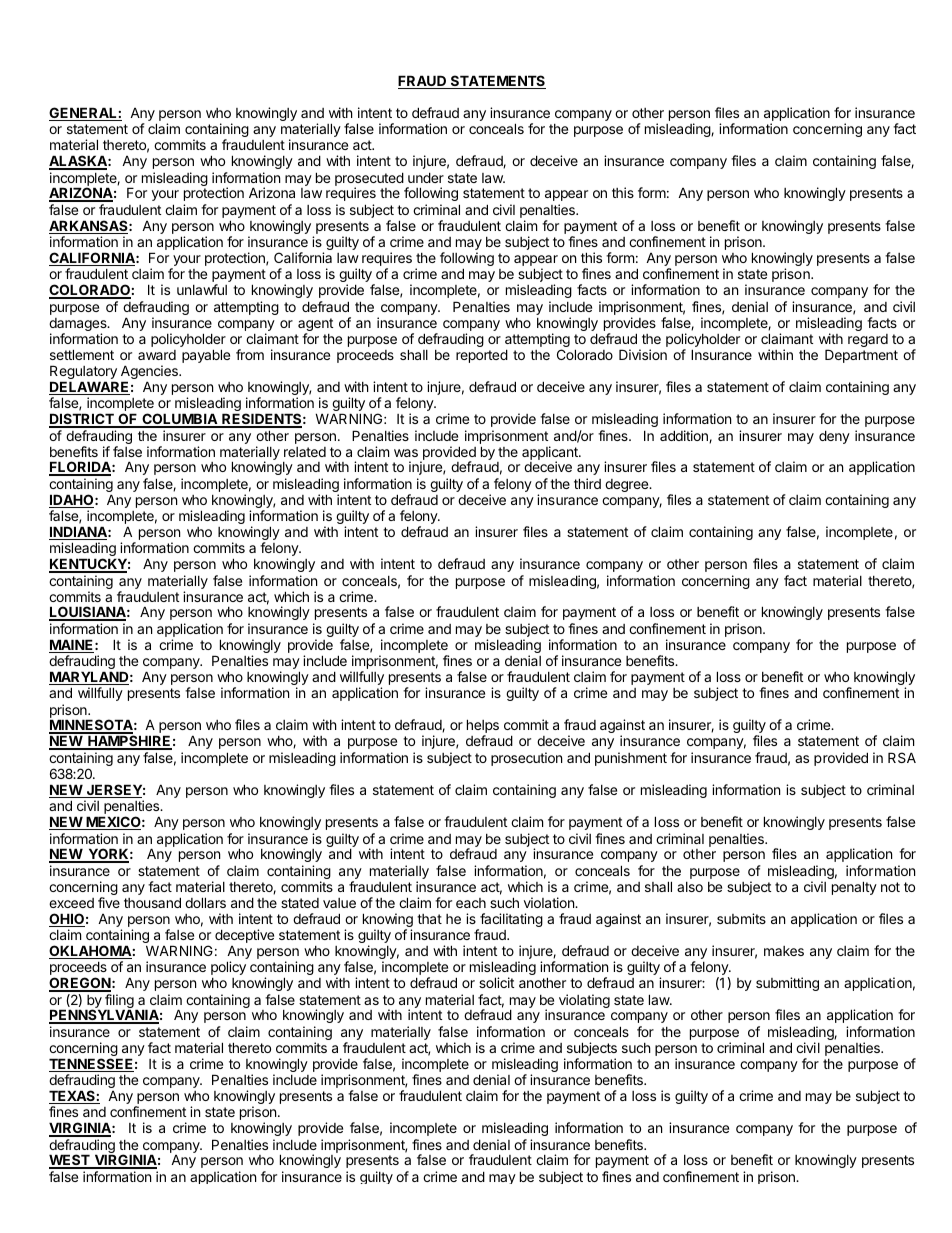 This screenshot has width=952, height=1233. What do you see at coordinates (691, 239) in the screenshot?
I see `Organizations` at bounding box center [691, 239].
